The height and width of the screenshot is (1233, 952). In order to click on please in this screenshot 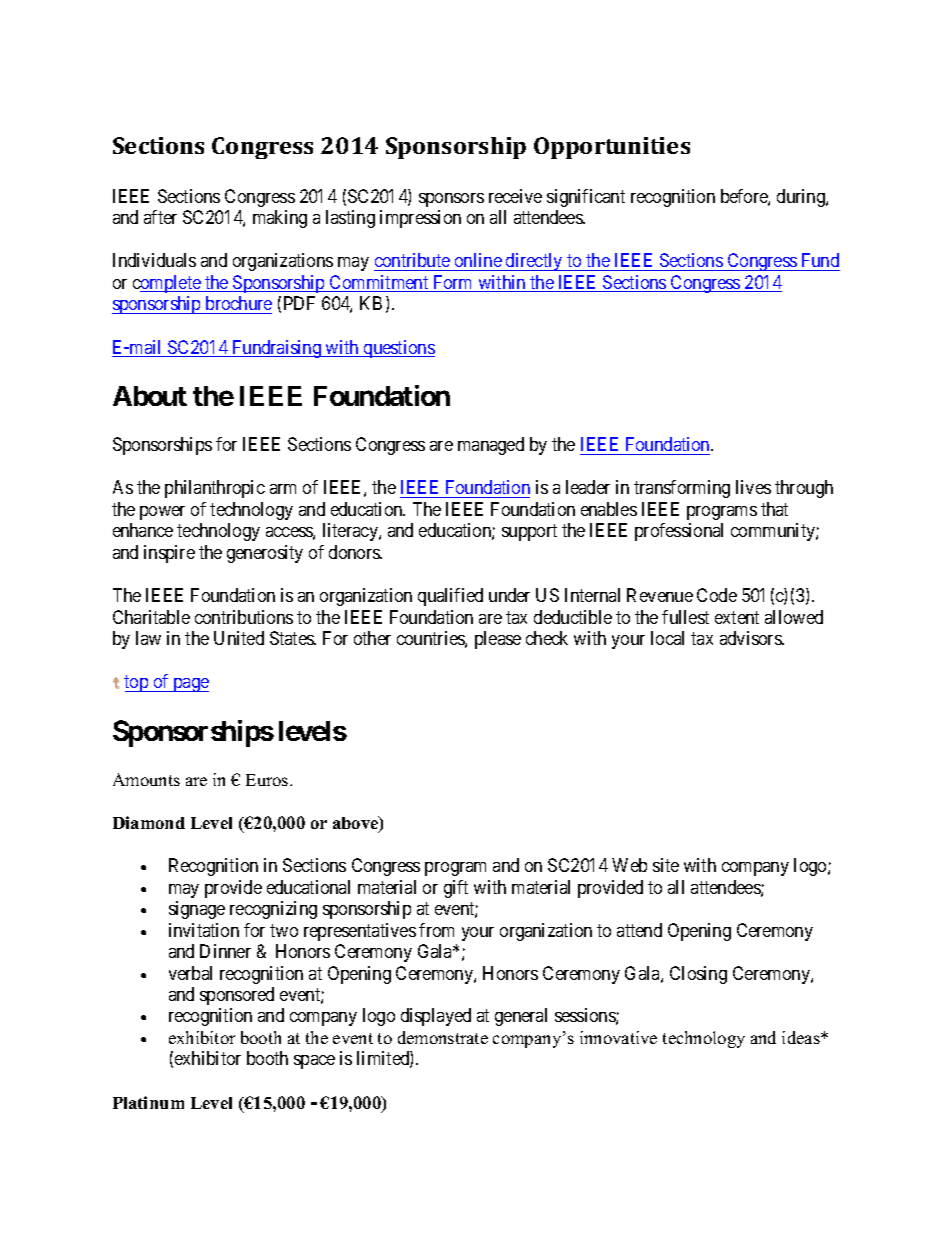, I will do `click(498, 640)`.
